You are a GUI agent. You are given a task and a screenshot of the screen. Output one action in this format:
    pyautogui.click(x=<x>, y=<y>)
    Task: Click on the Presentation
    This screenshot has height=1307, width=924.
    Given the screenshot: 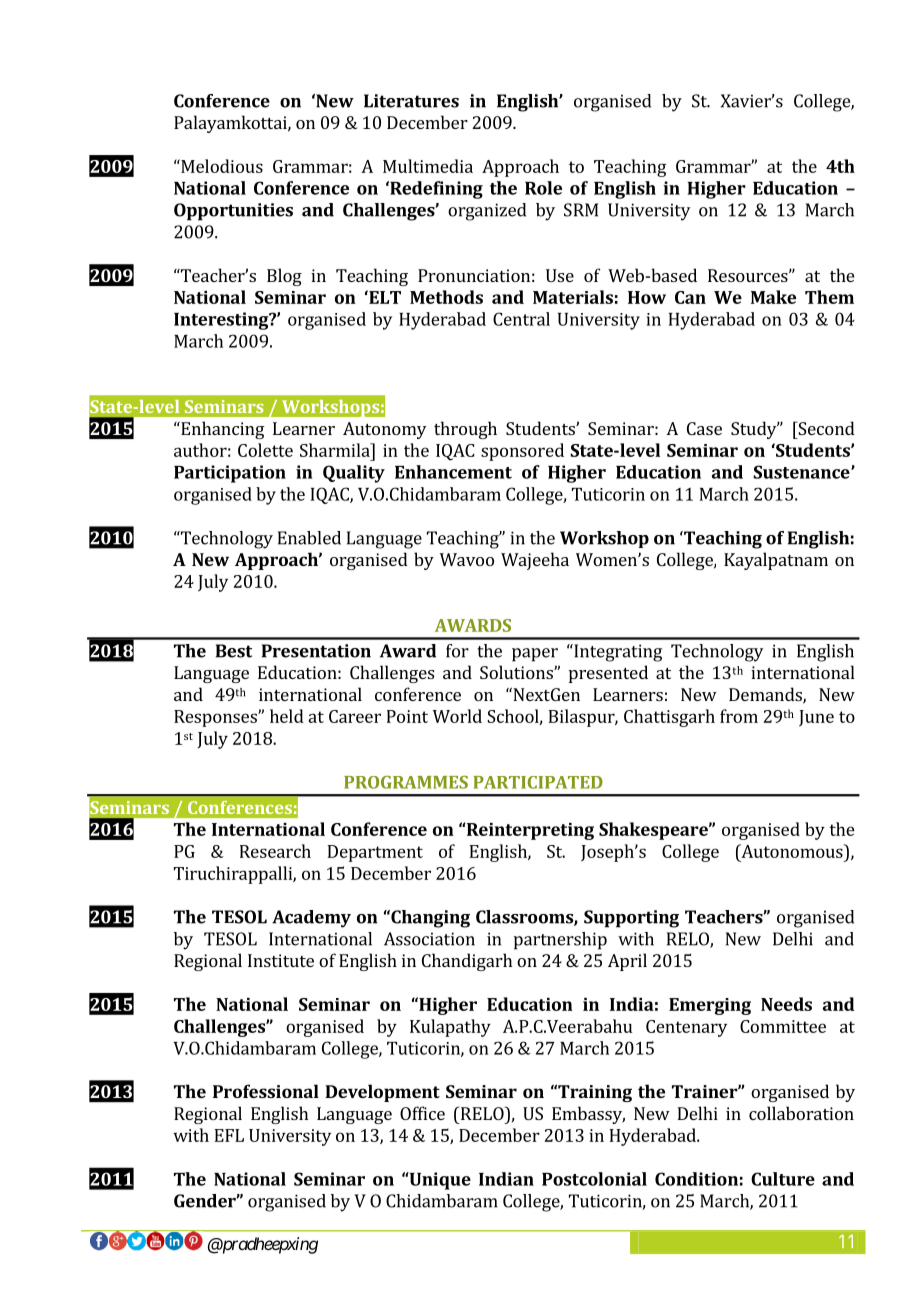 What is the action you would take?
    pyautogui.click(x=316, y=651)
